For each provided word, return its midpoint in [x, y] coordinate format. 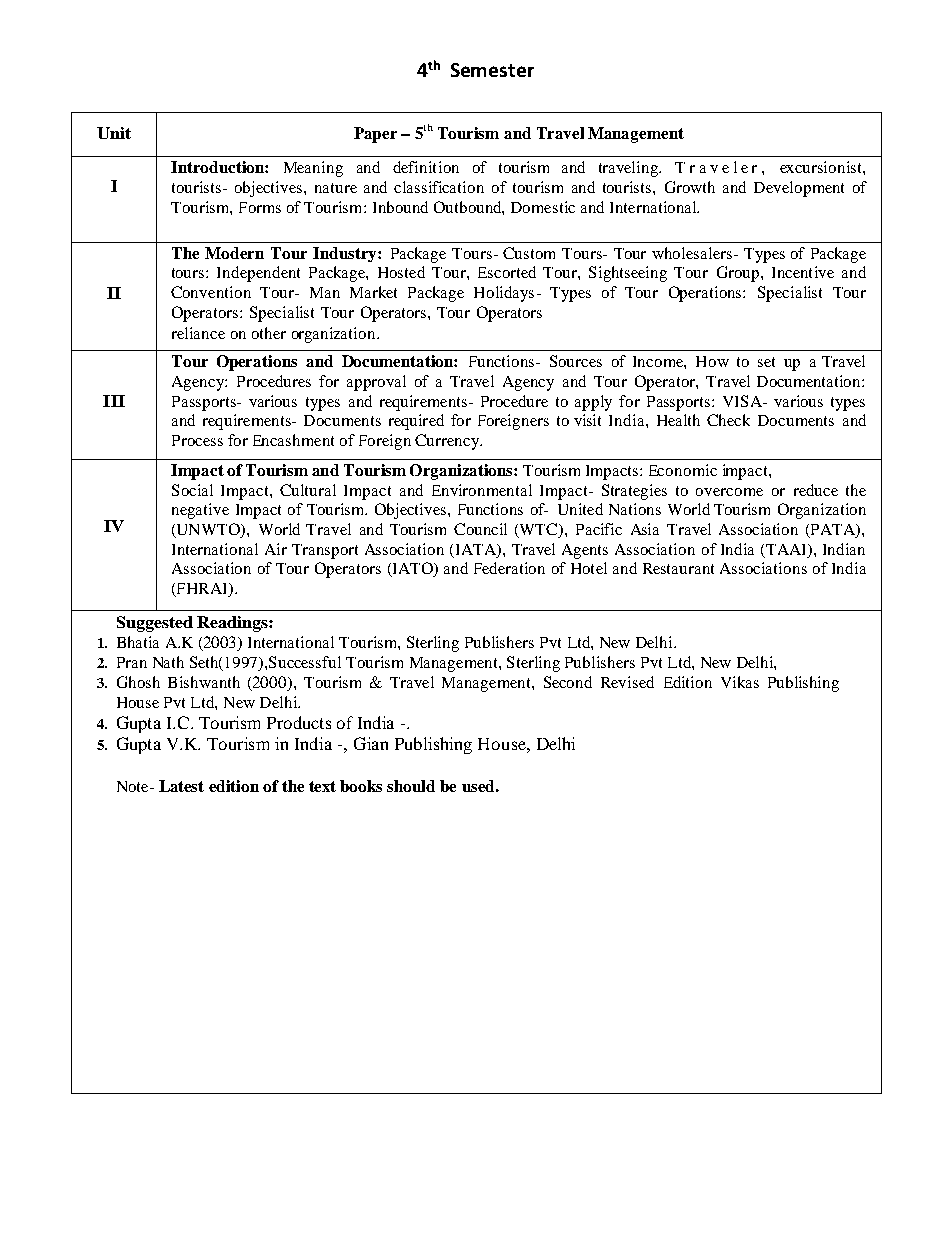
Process [197, 440]
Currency [448, 442]
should [411, 786]
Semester [492, 70]
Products [299, 722]
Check [728, 420]
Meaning [313, 169]
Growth [690, 187]
